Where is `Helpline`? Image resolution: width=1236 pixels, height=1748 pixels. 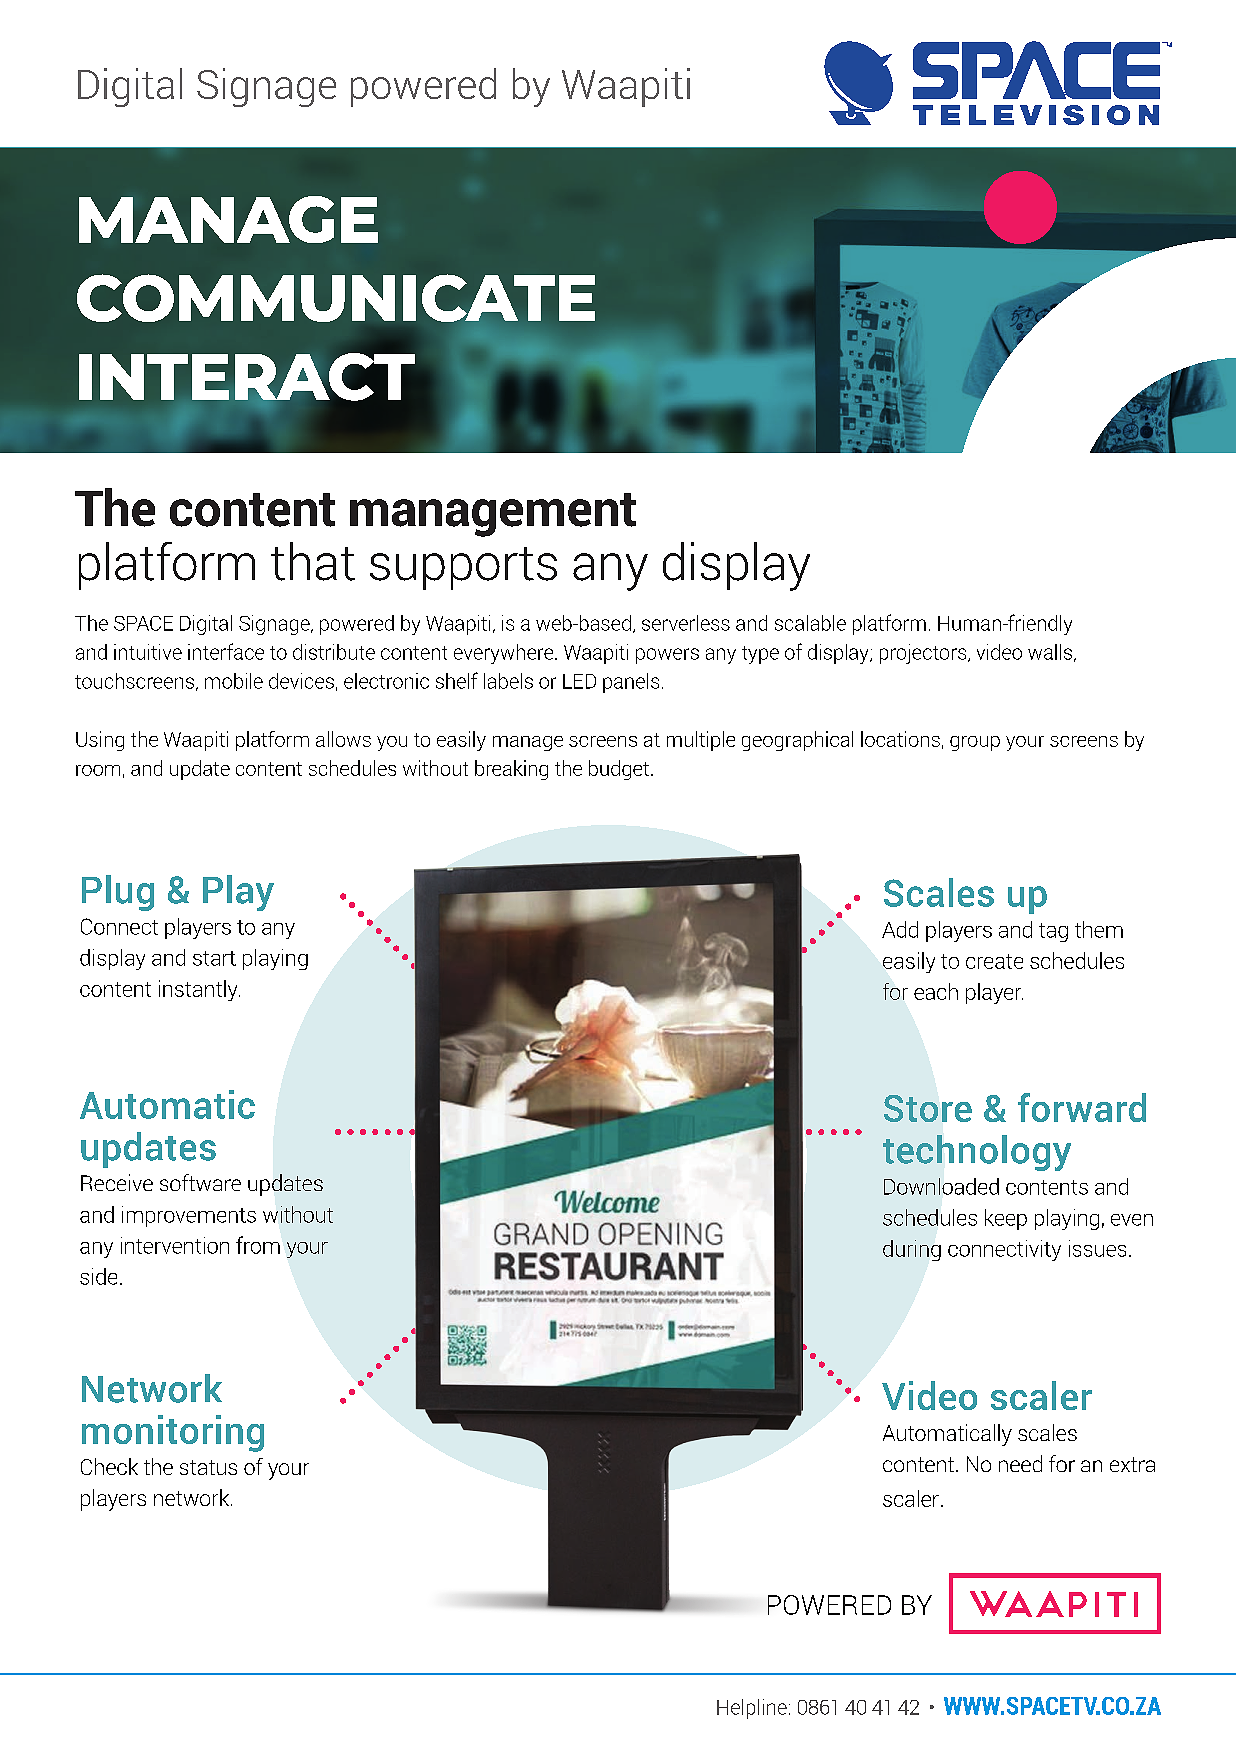
Helpline is located at coordinates (752, 1709).
